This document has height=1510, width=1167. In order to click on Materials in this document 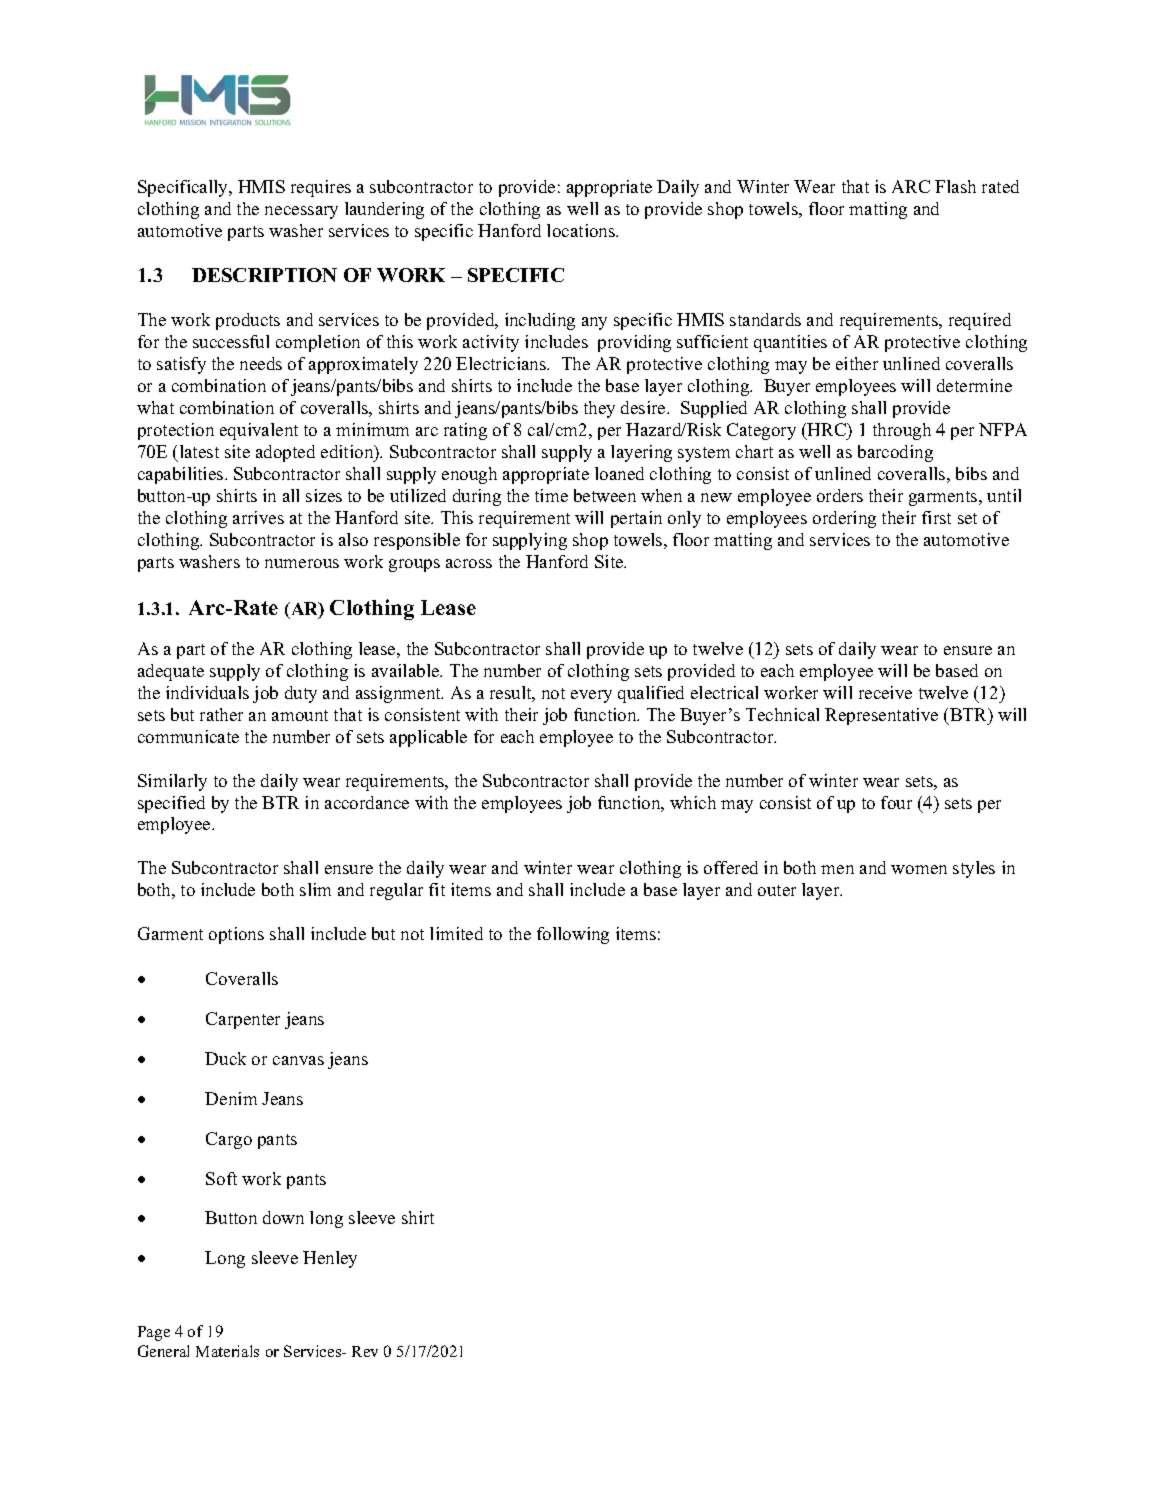, I will do `click(227, 1351)`.
